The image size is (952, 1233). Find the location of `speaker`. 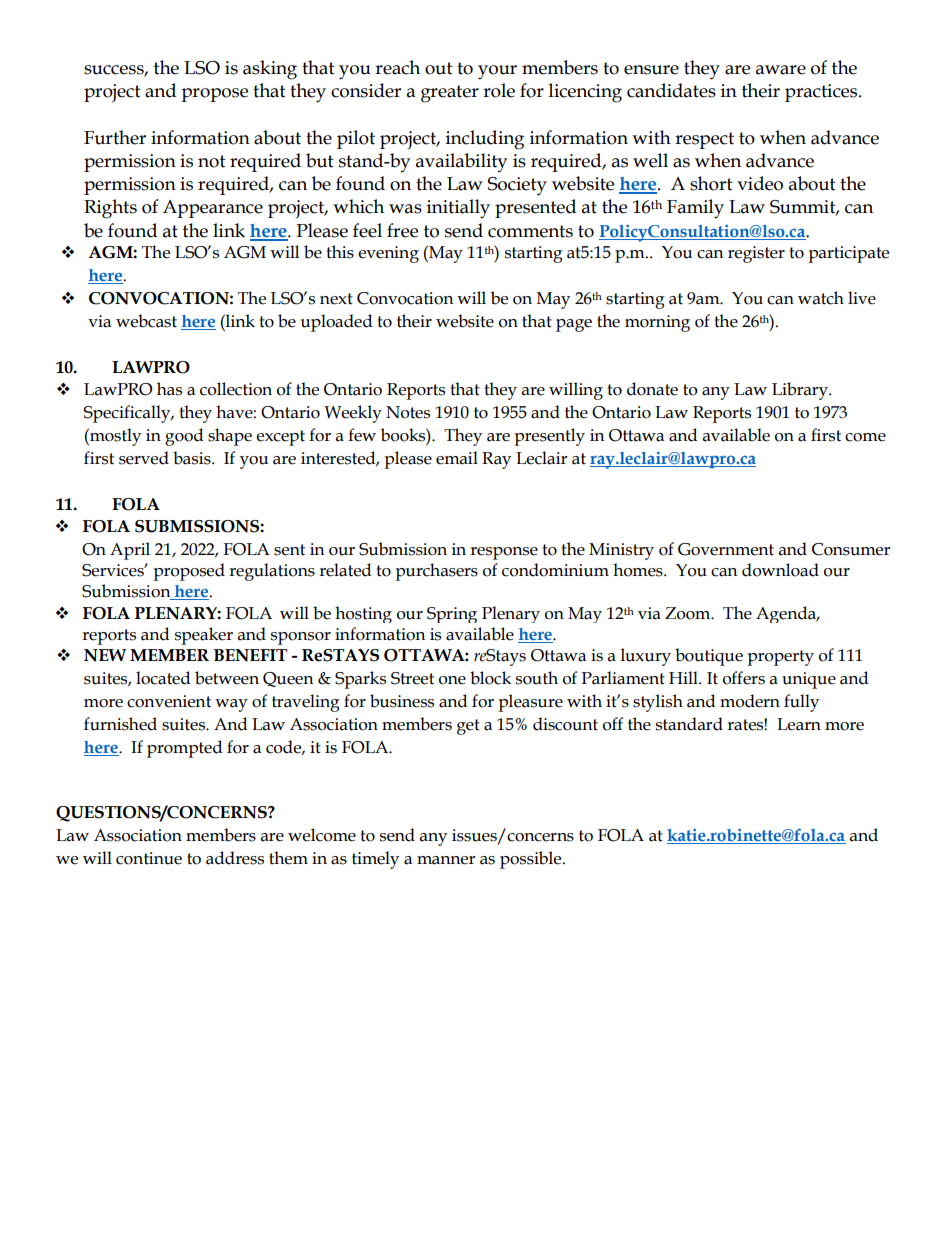

speaker is located at coordinates (204, 636).
